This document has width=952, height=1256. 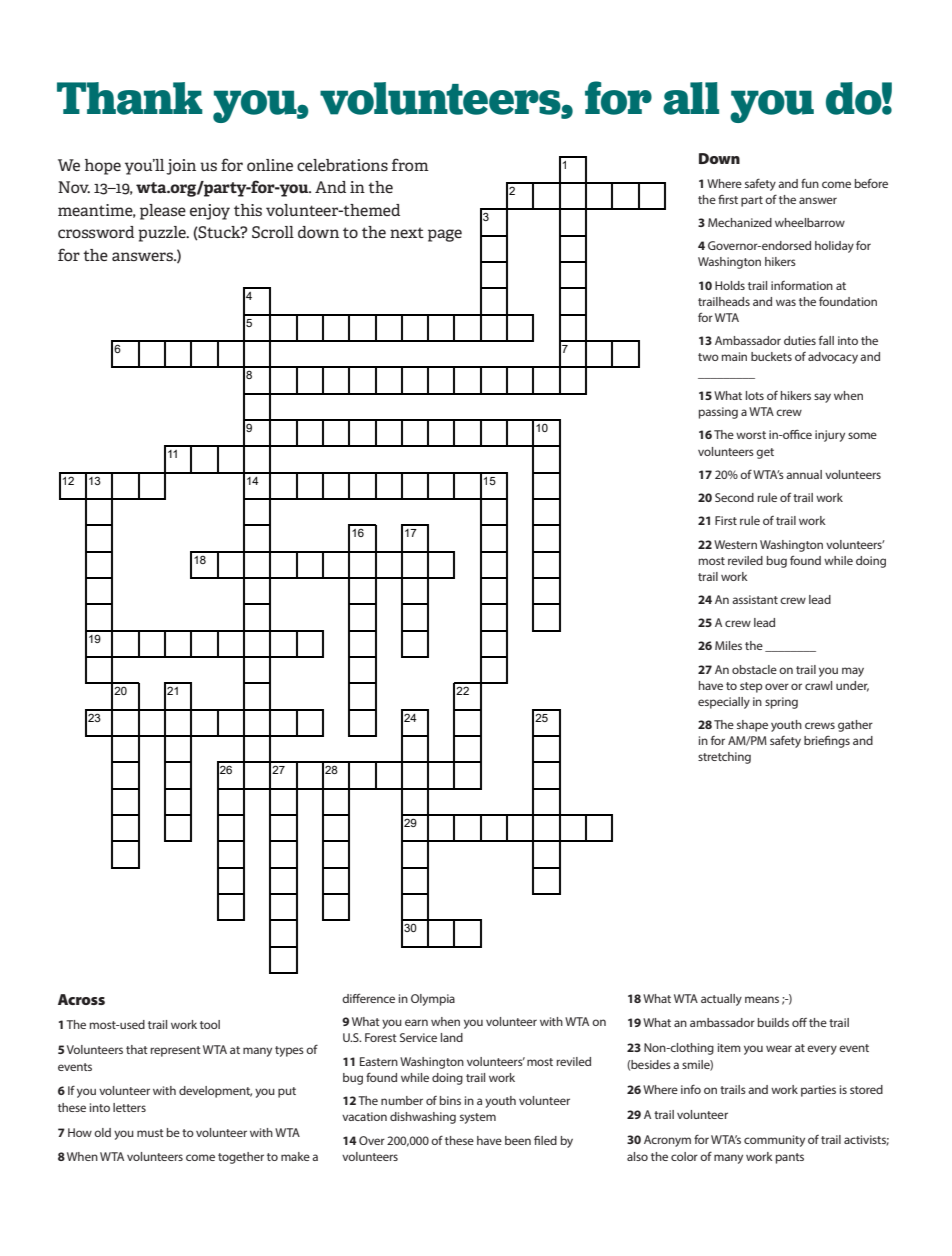 I want to click on especially, so click(x=724, y=703).
